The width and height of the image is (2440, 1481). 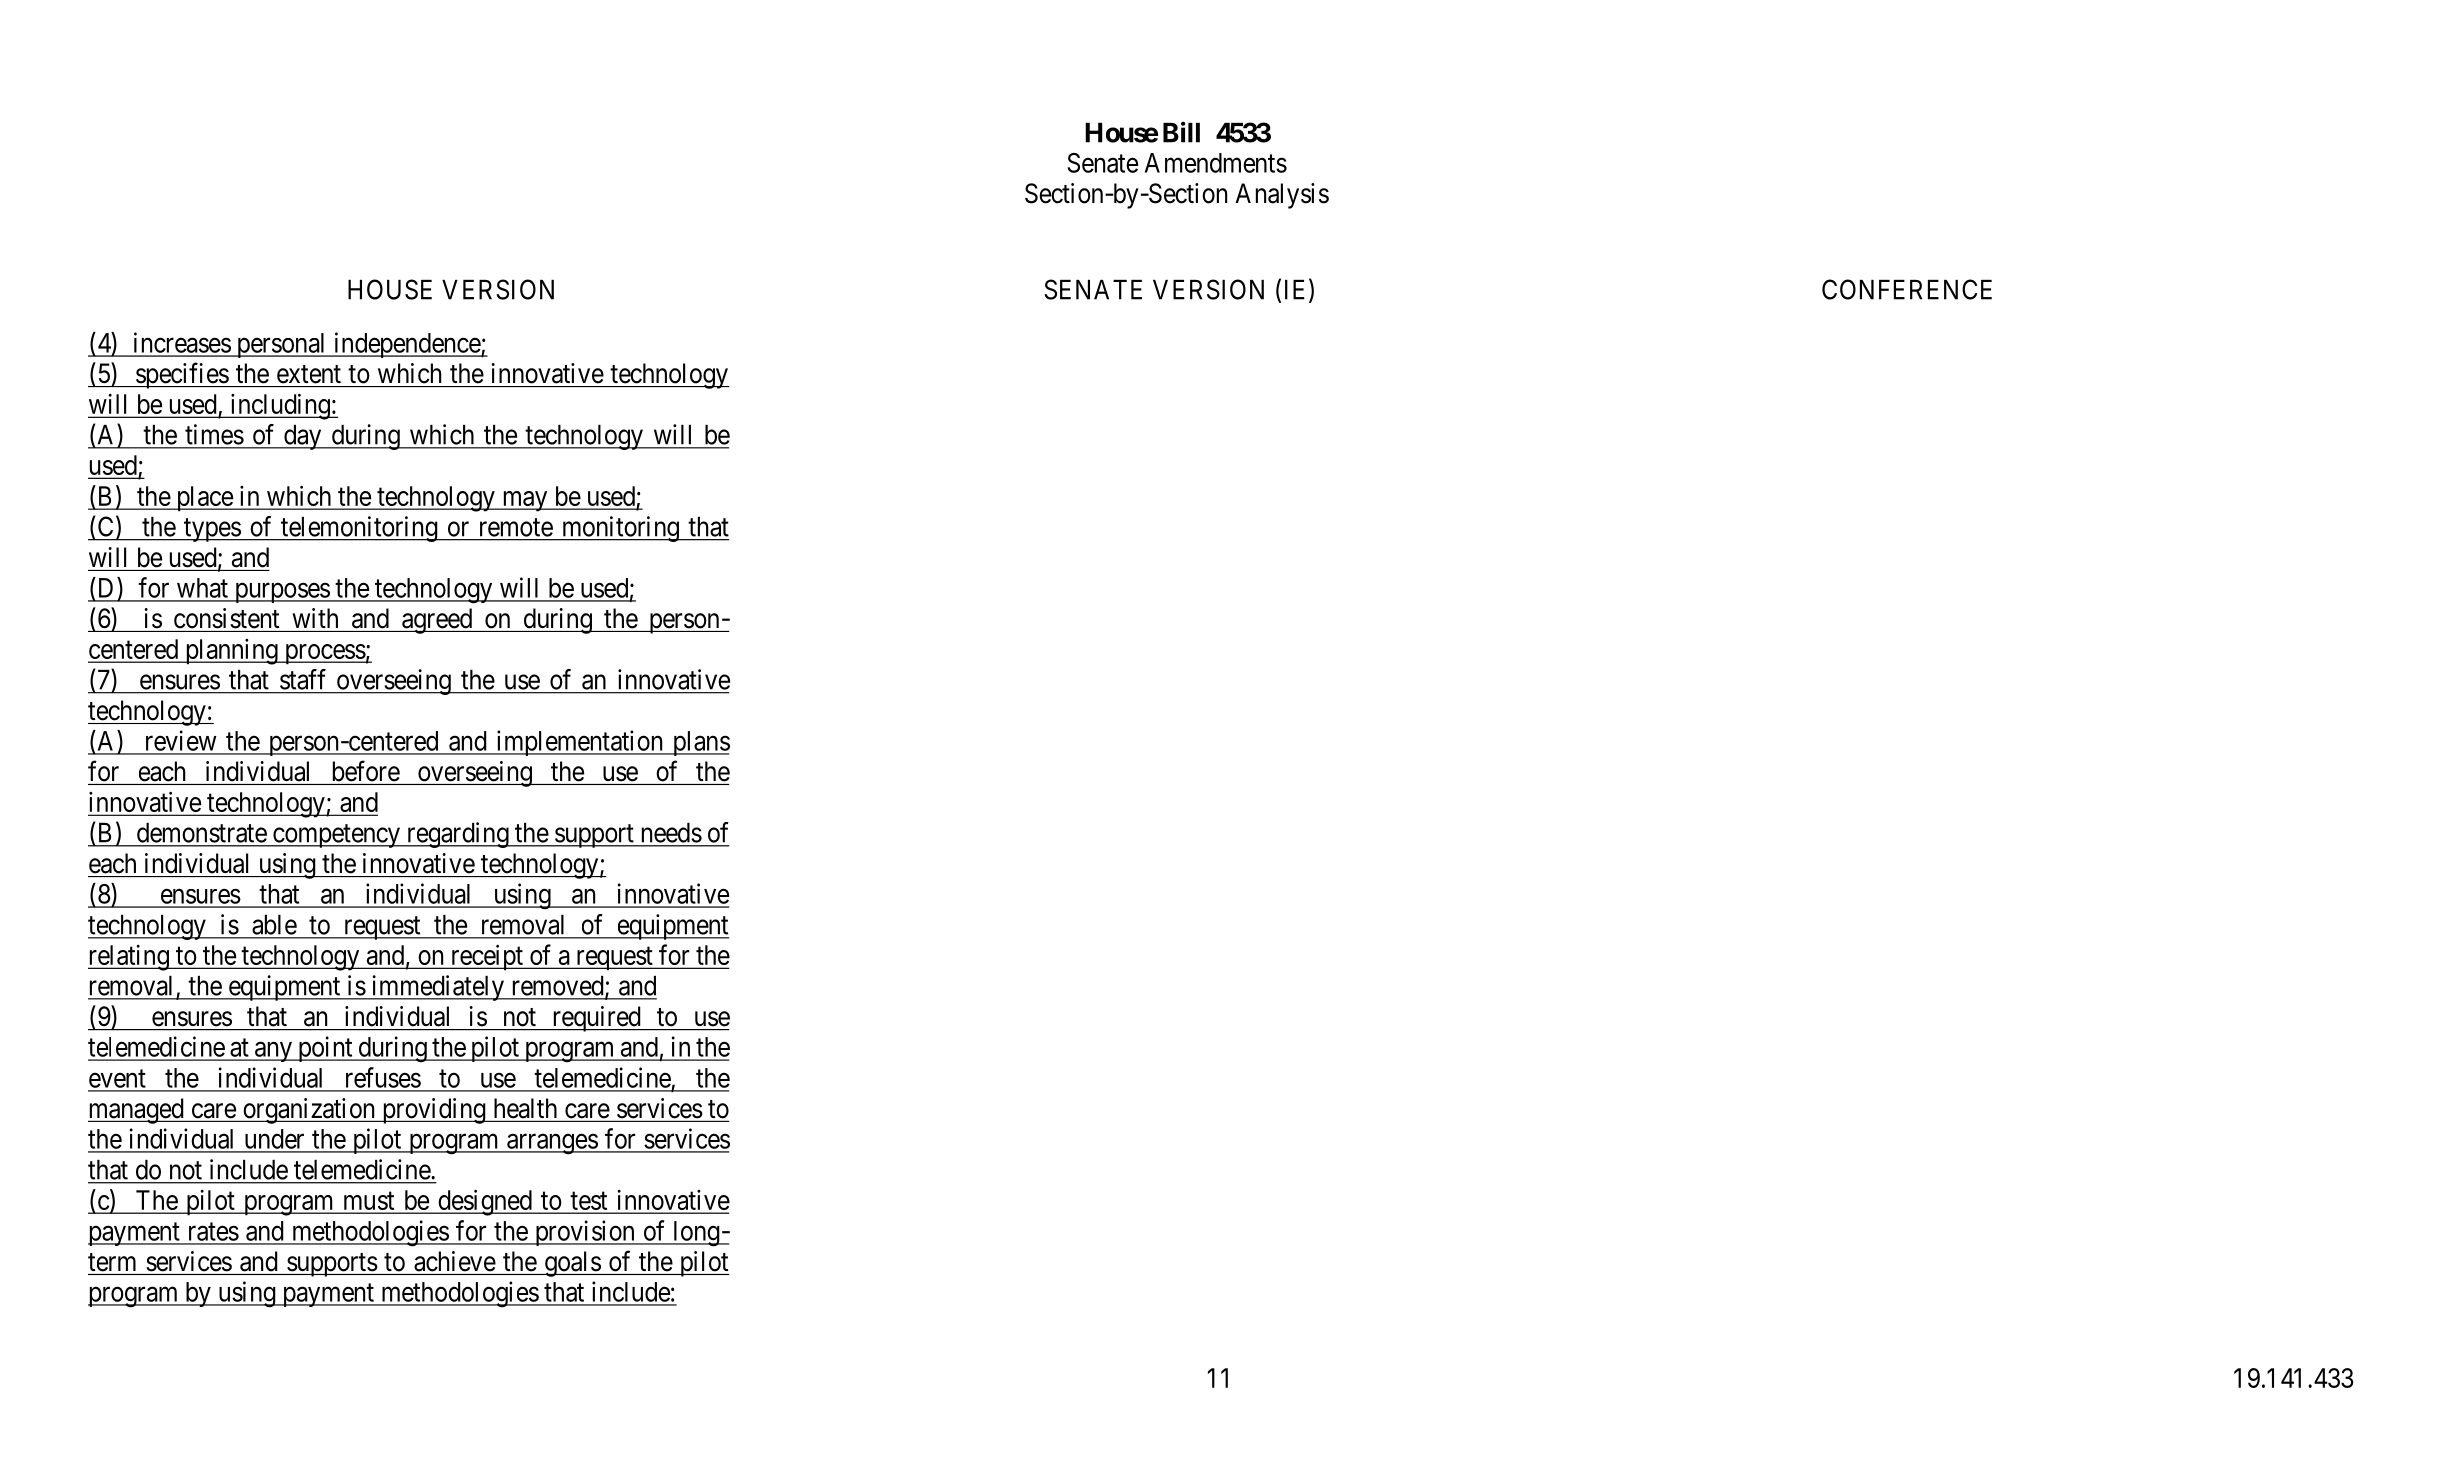 I want to click on CONFERENCE, so click(x=1907, y=289).
